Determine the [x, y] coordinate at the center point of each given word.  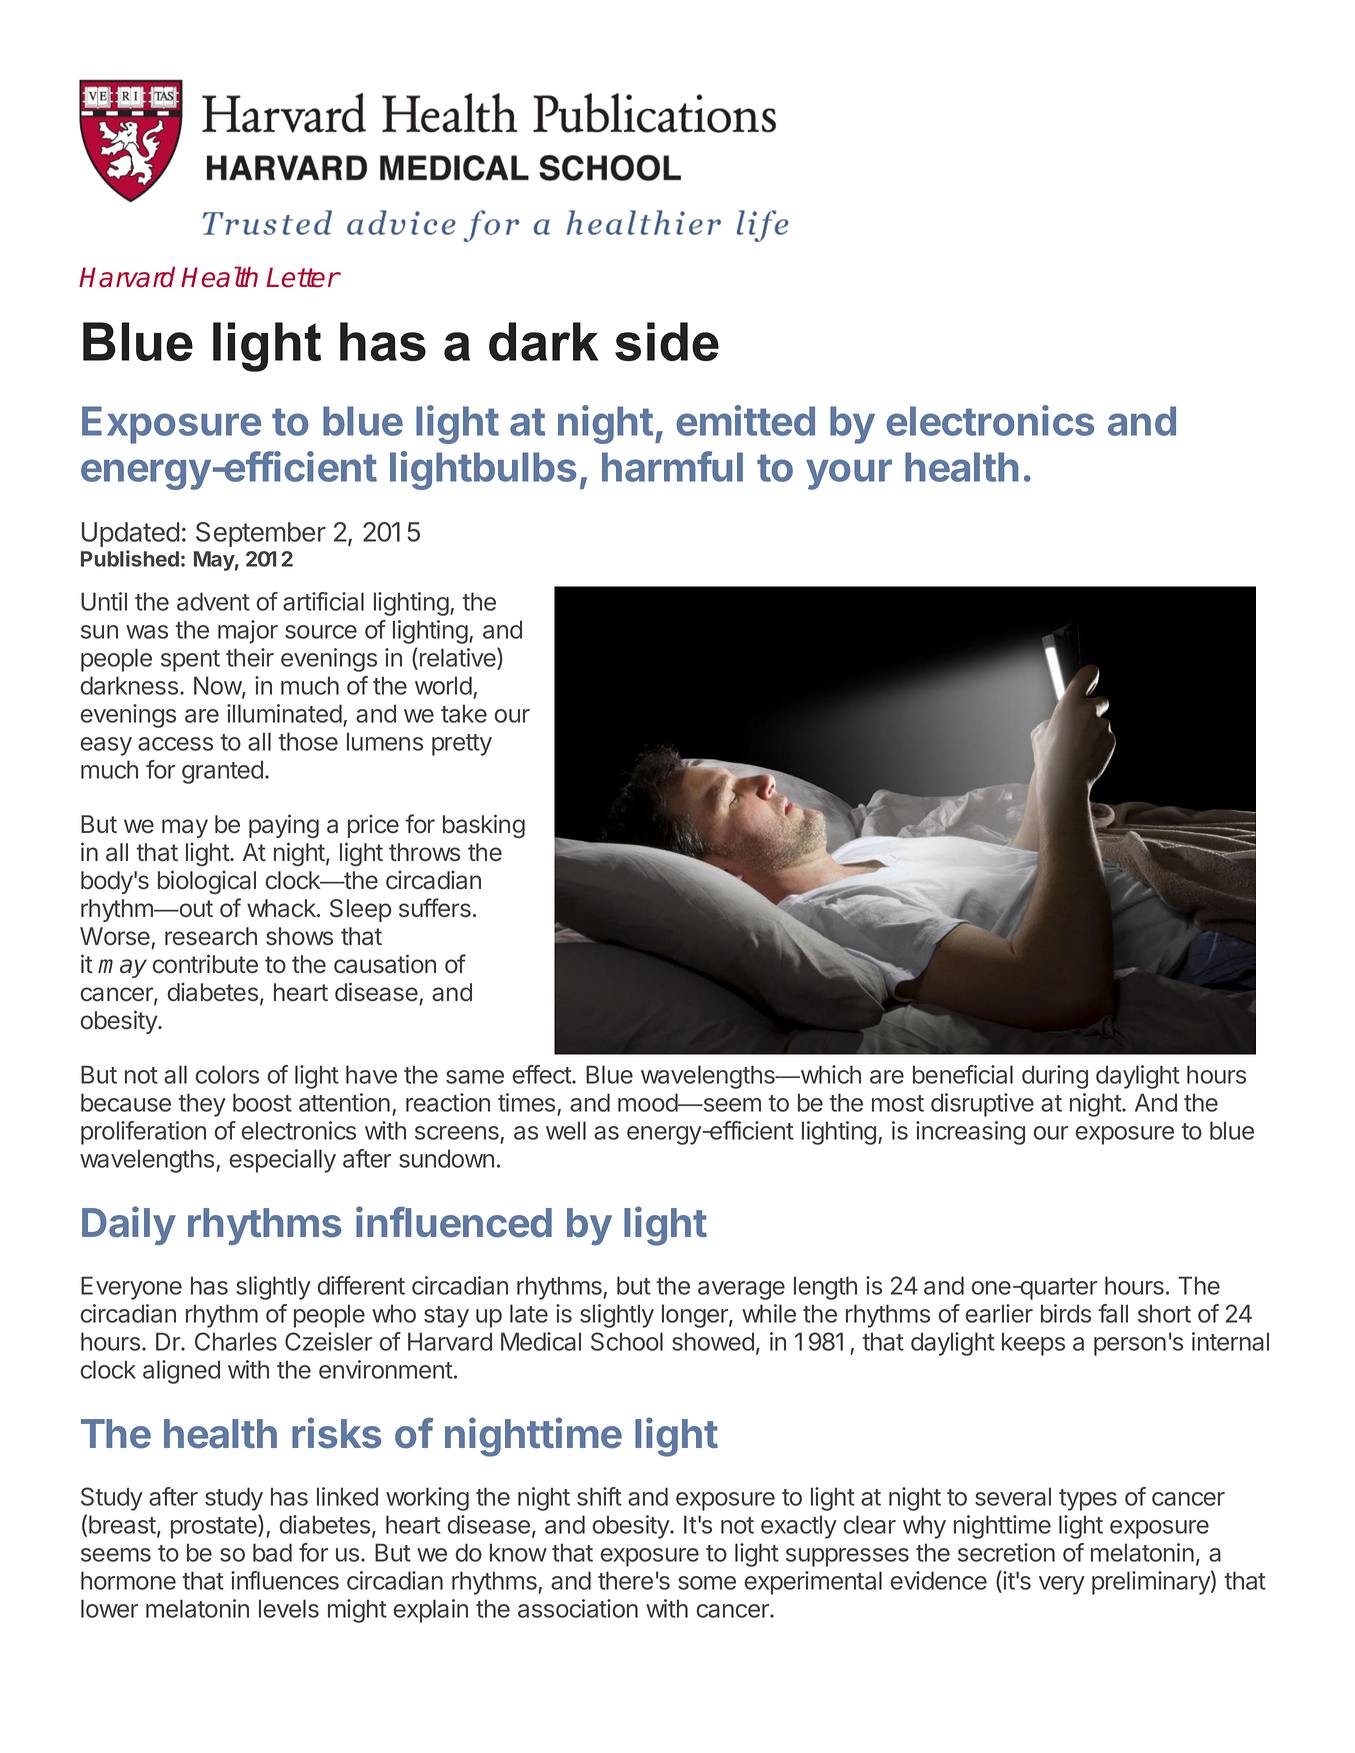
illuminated [284, 713]
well [566, 1130]
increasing [970, 1133]
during [1055, 1077]
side [667, 341]
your [849, 474]
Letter [302, 277]
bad [272, 1552]
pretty [462, 745]
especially [282, 1161]
